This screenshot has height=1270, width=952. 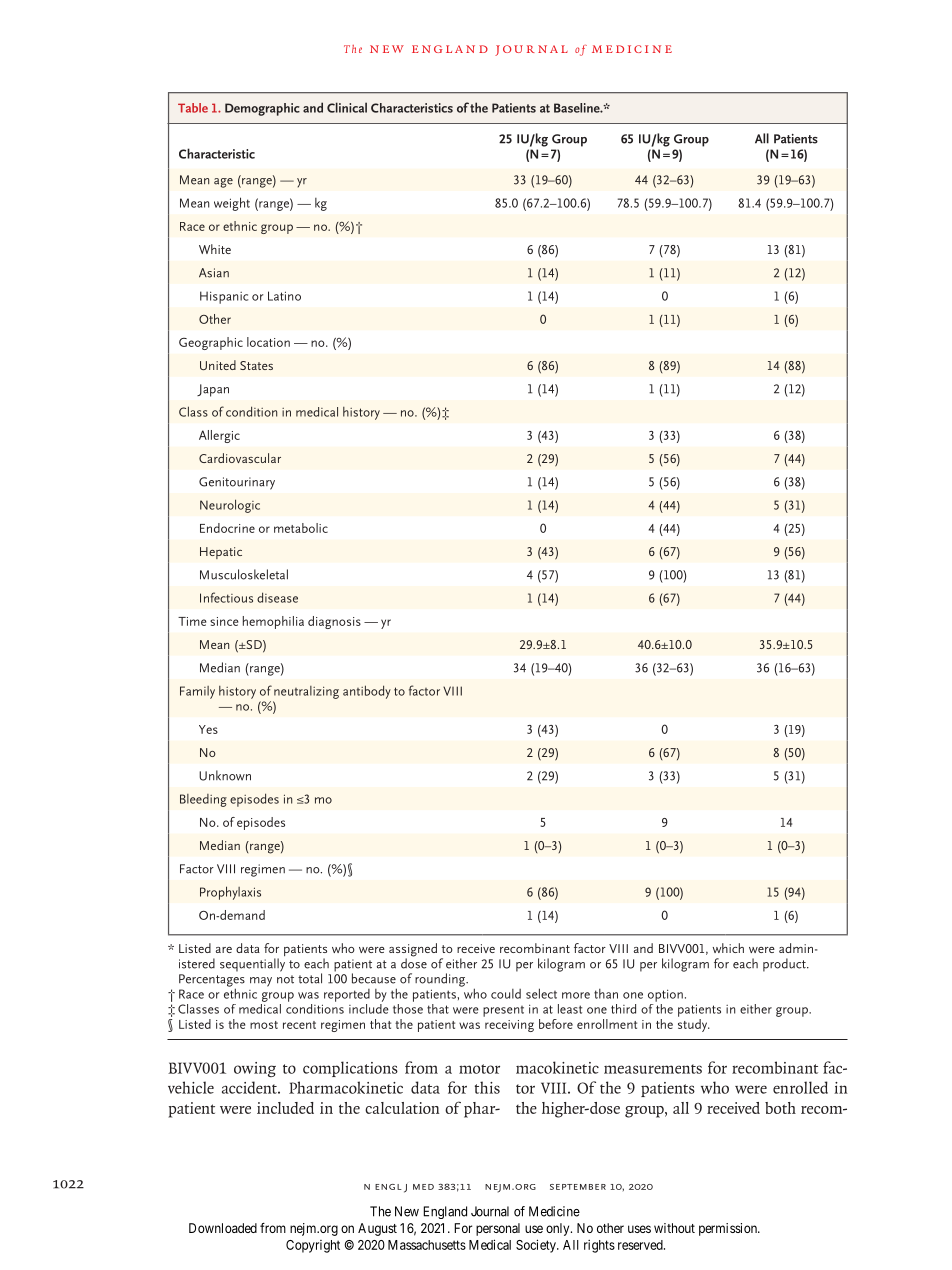 I want to click on product, so click(x=785, y=965).
